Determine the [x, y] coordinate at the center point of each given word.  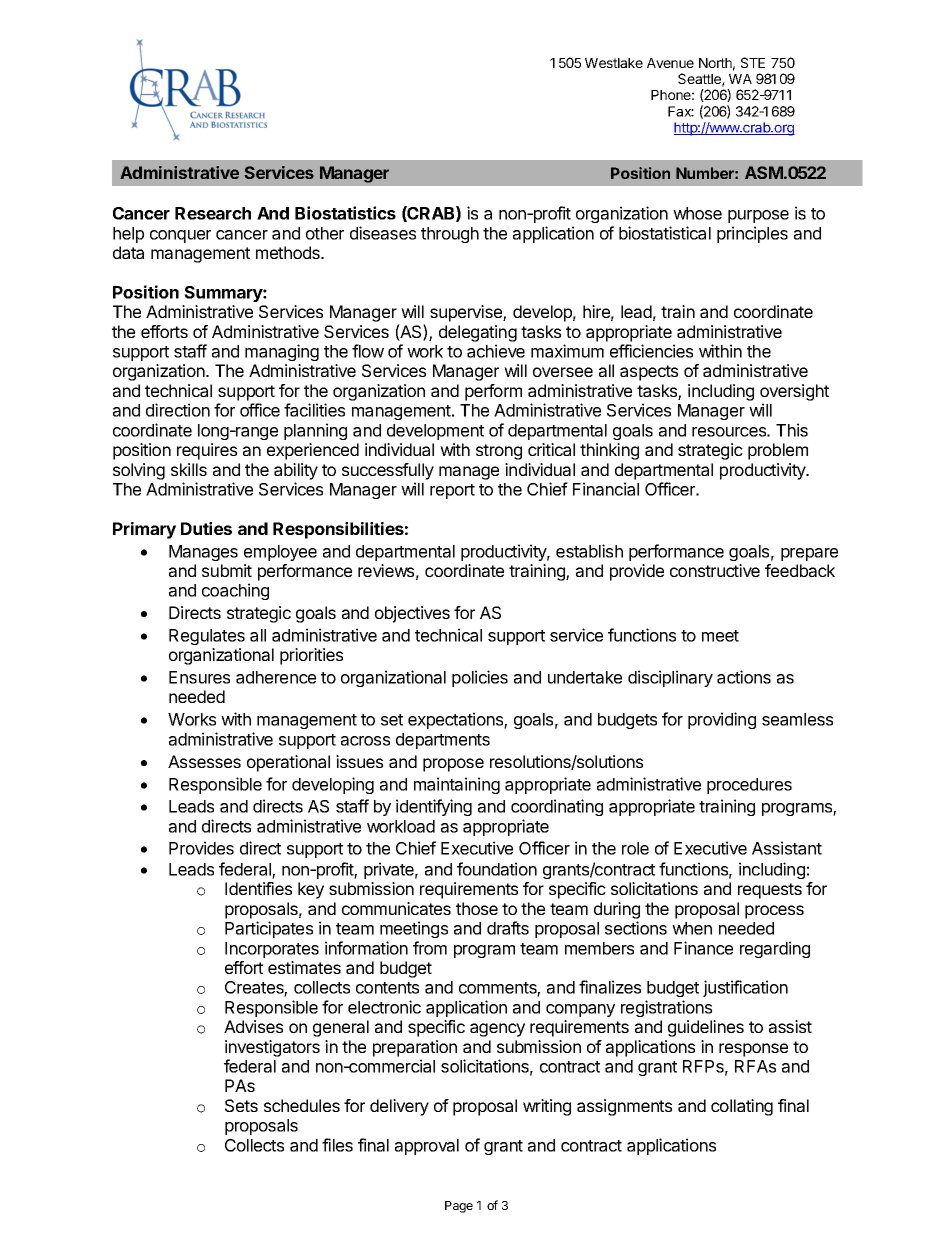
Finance [703, 948]
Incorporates [272, 950]
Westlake [614, 63]
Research [213, 213]
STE [753, 62]
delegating [478, 333]
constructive [715, 570]
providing [722, 720]
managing [282, 352]
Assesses [204, 761]
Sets [241, 1105]
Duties [206, 528]
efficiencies [651, 351]
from [430, 948]
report [452, 491]
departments [443, 741]
